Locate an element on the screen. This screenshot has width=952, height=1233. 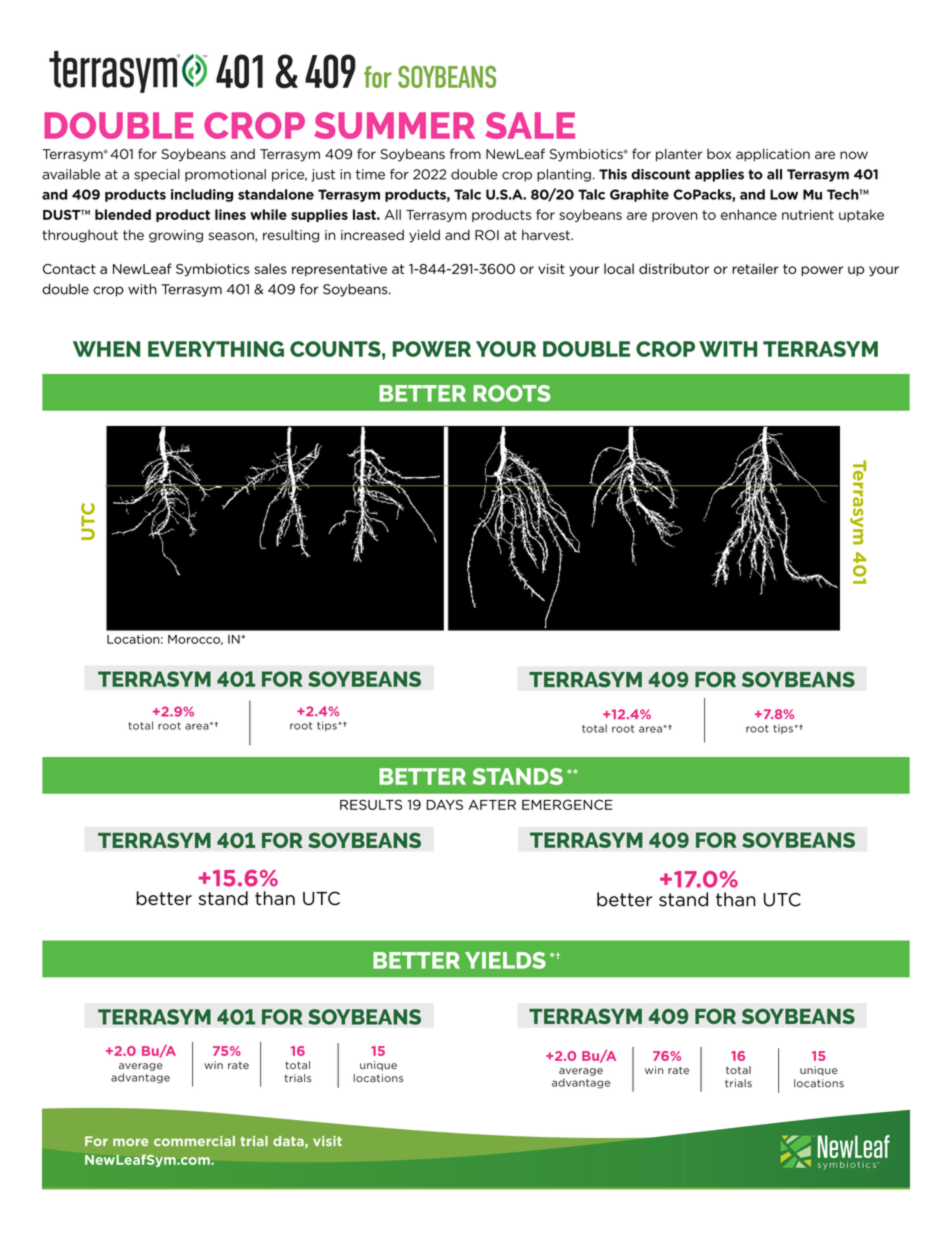
EVERYTHING is located at coordinates (216, 349).
